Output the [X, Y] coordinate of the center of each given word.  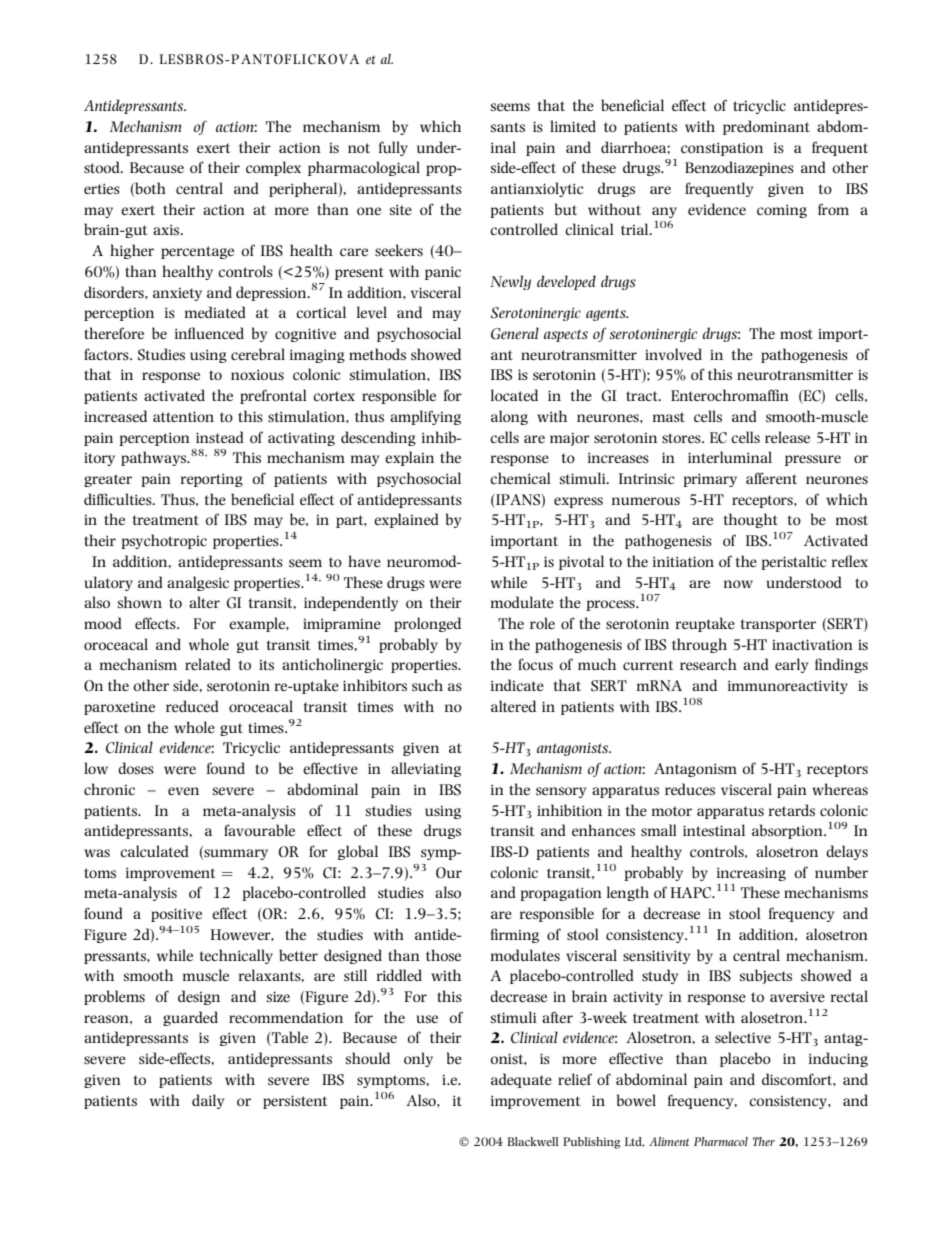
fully [393, 148]
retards [791, 810]
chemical [520, 478]
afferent [771, 478]
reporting [211, 480]
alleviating [426, 769]
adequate [521, 1080]
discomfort [798, 1079]
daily [208, 1101]
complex [273, 168]
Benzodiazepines [739, 168]
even [183, 791]
